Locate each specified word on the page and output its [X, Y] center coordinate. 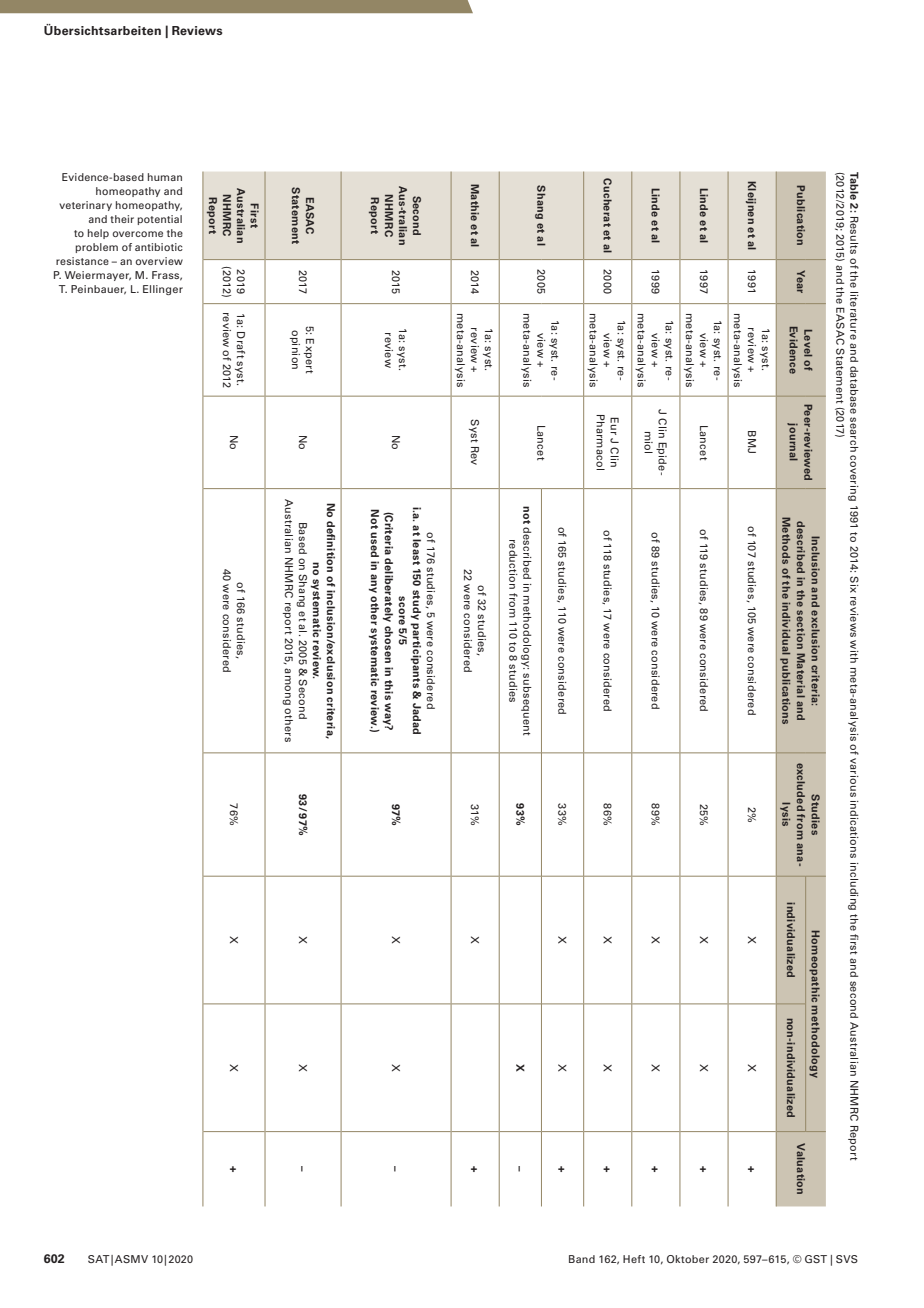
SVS [847, 1259]
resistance [82, 261]
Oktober [688, 1259]
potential [159, 220]
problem [96, 248]
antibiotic [159, 247]
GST [816, 1259]
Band [582, 1259]
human [165, 177]
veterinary [85, 206]
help [98, 234]
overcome [137, 234]
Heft [634, 1259]
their [122, 219]
